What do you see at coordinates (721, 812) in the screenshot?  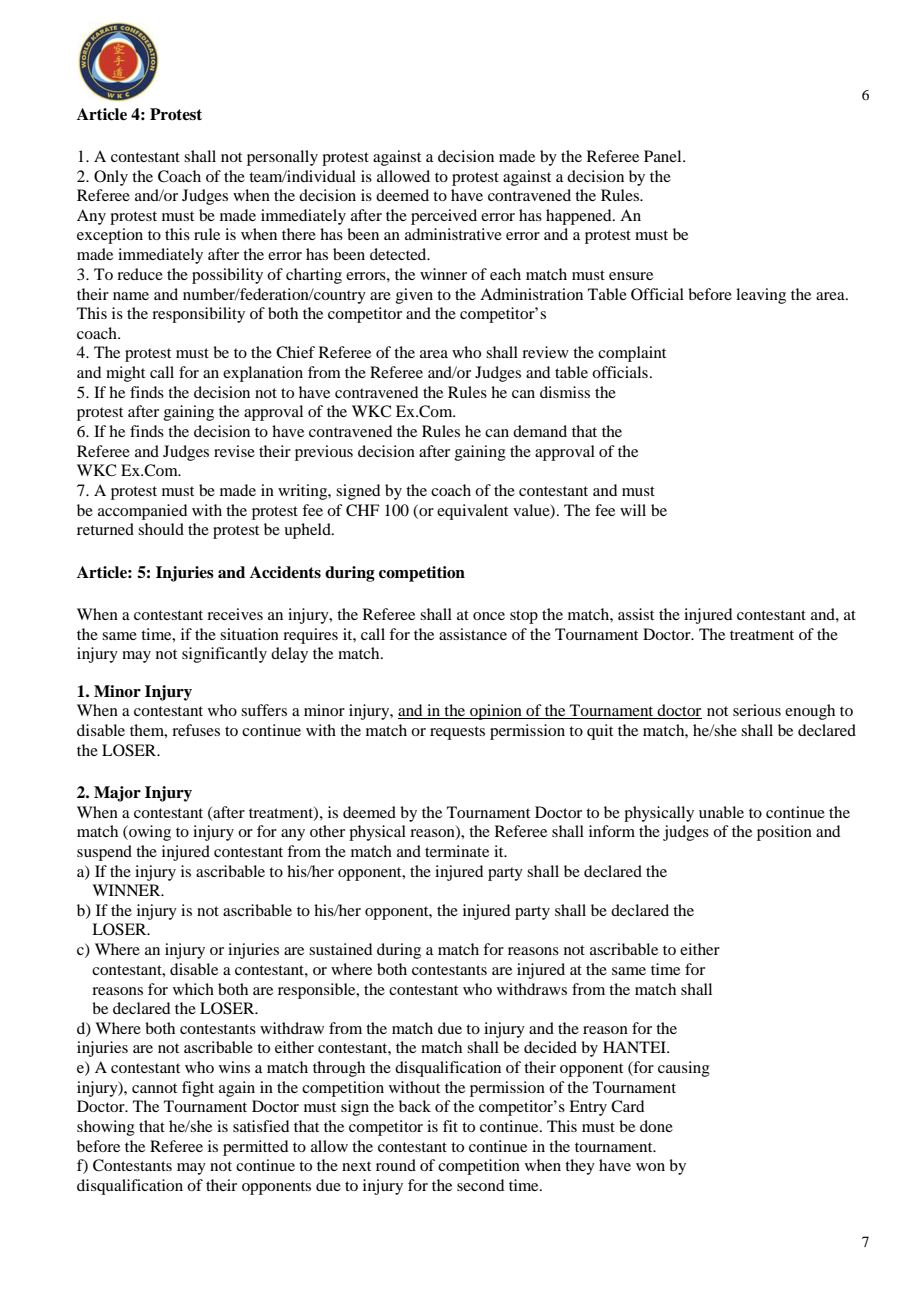 I see `unable` at bounding box center [721, 812].
